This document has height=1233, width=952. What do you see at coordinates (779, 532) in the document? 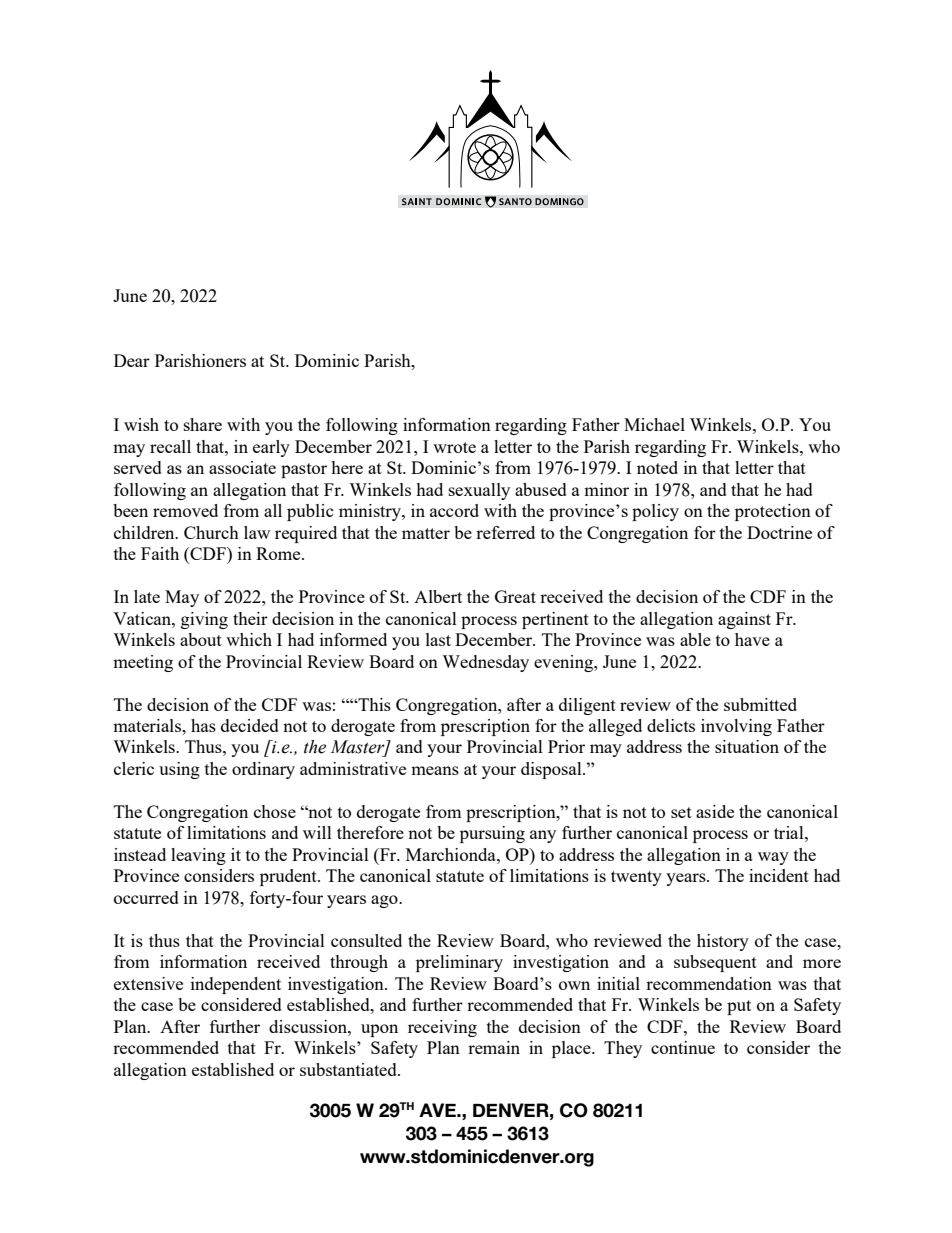
I see `Doctrine` at bounding box center [779, 532].
